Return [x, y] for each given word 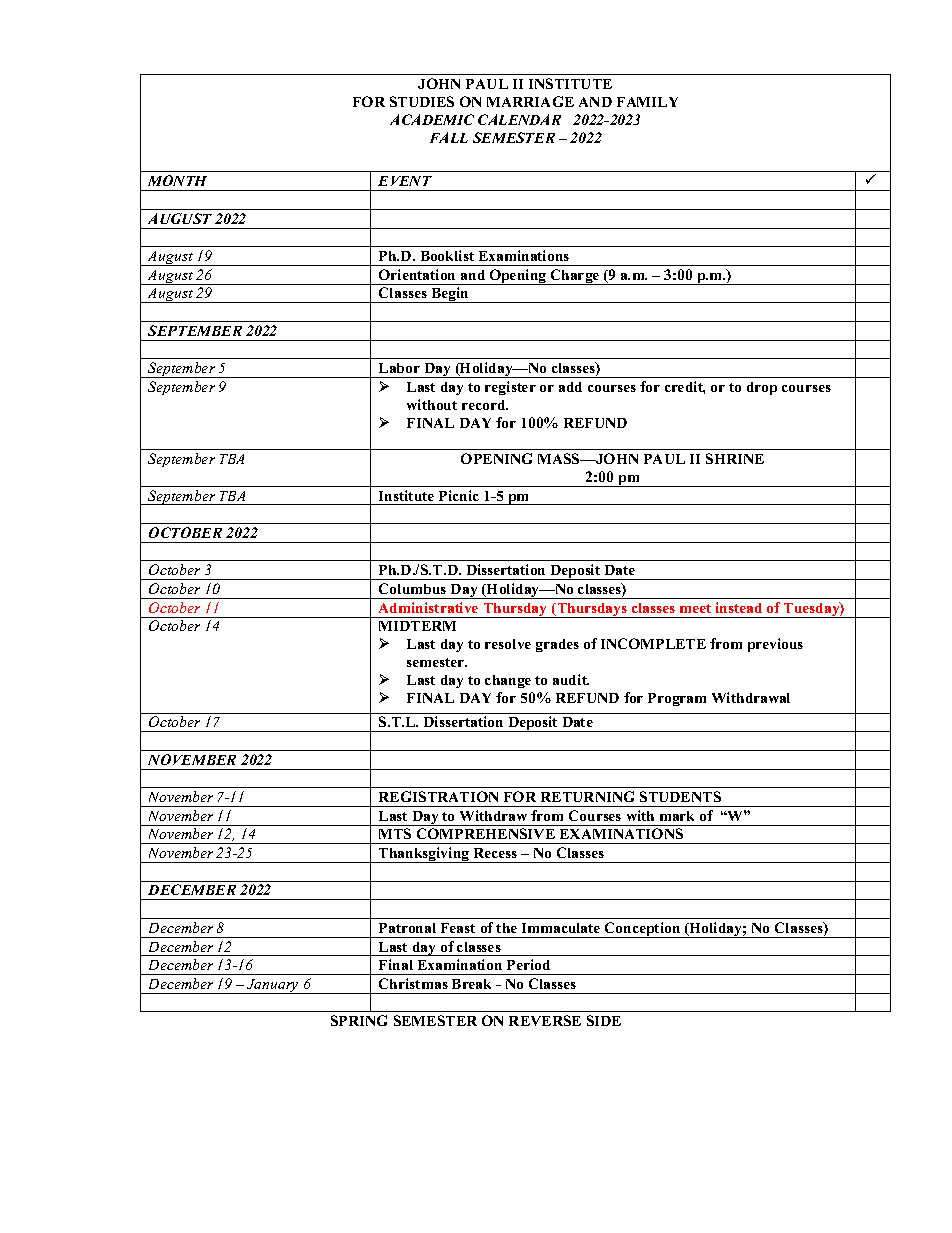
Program [677, 699]
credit [685, 387]
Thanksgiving [424, 855]
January [273, 986]
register [510, 388]
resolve [508, 644]
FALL [449, 137]
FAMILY [647, 102]
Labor [399, 368]
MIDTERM [417, 626]
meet [695, 608]
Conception [643, 930]
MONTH [177, 180]
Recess [495, 853]
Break [471, 984]
